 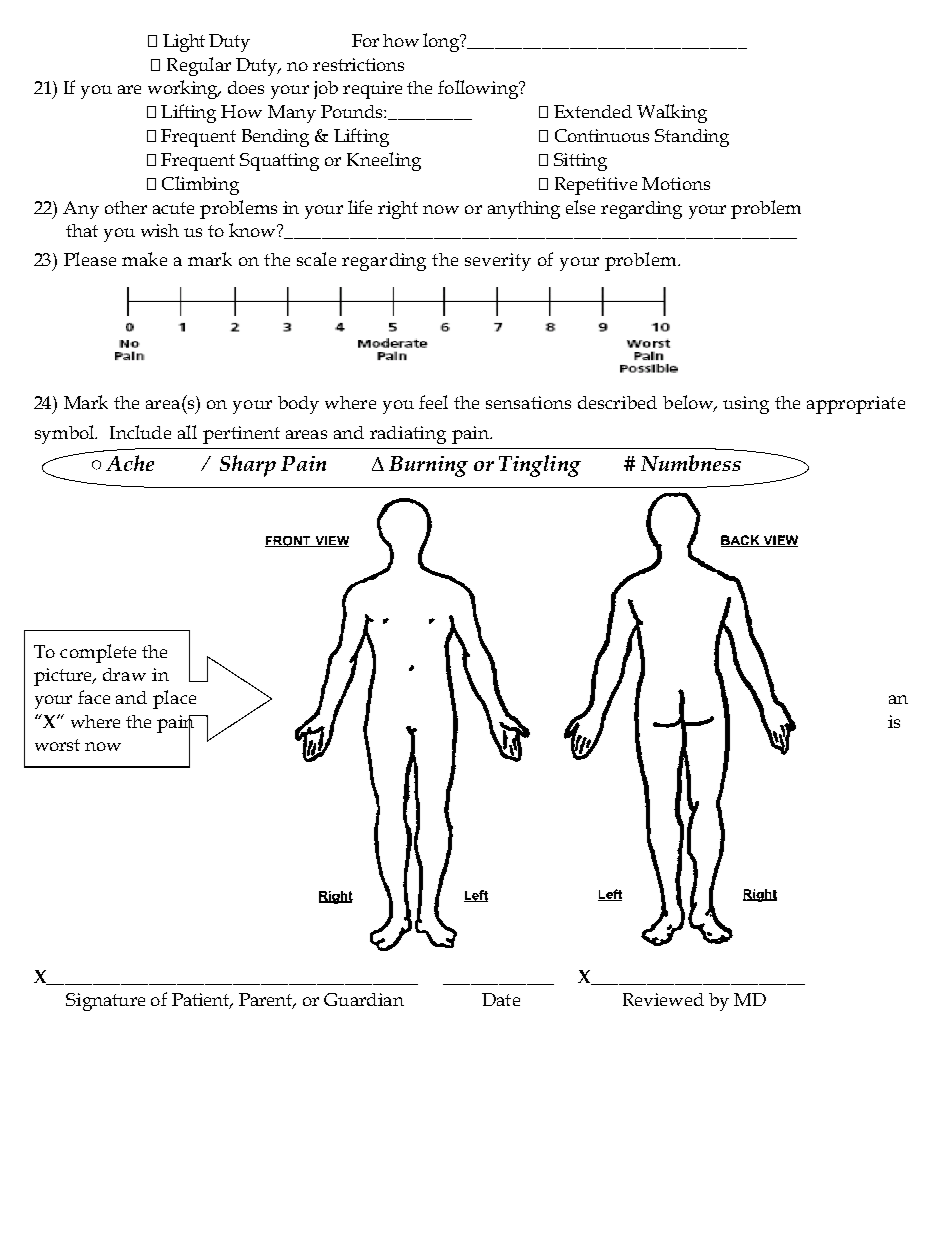 I want to click on place, so click(x=174, y=699).
